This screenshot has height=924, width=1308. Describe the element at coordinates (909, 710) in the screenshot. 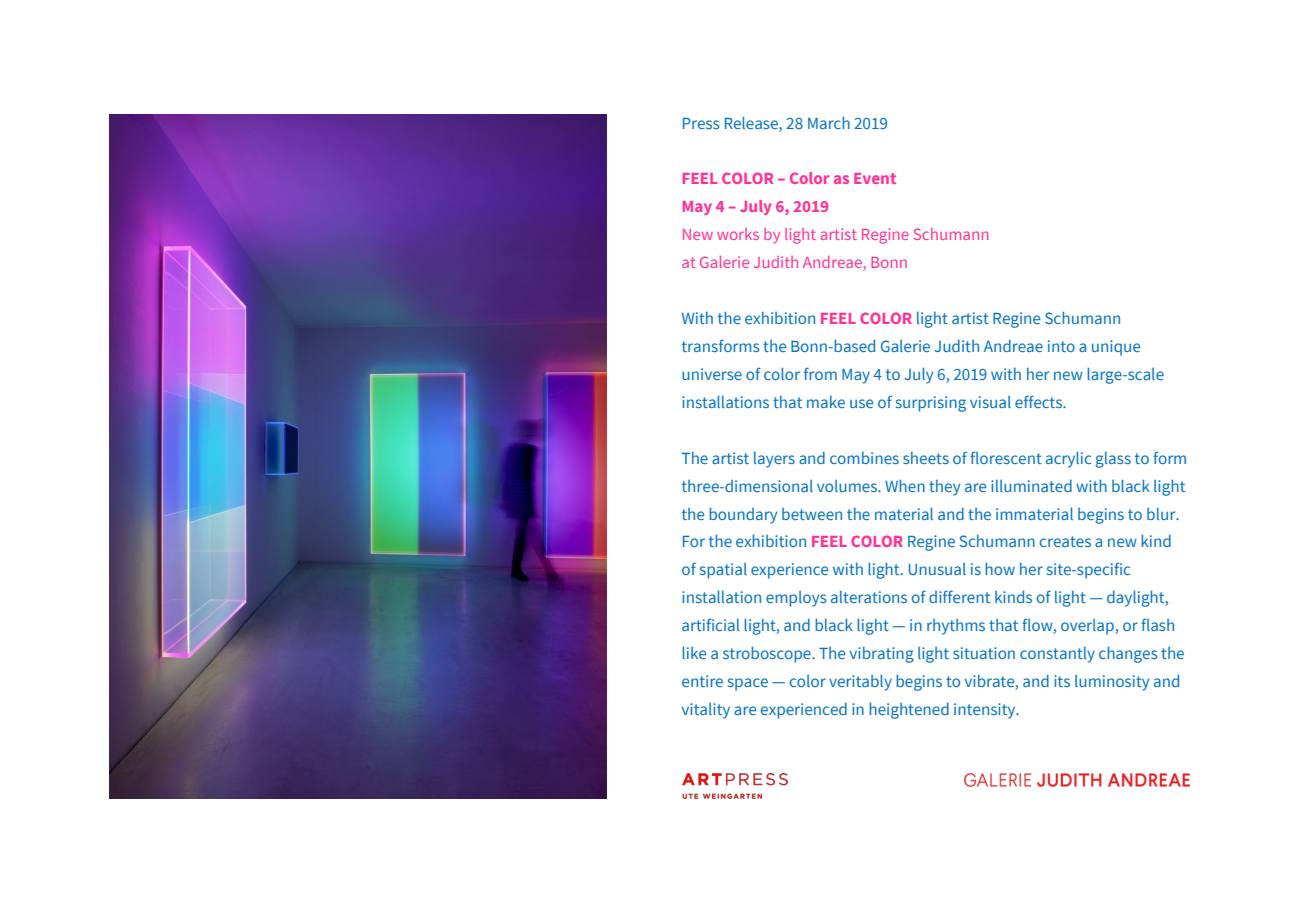

I see `heightened` at that location.
